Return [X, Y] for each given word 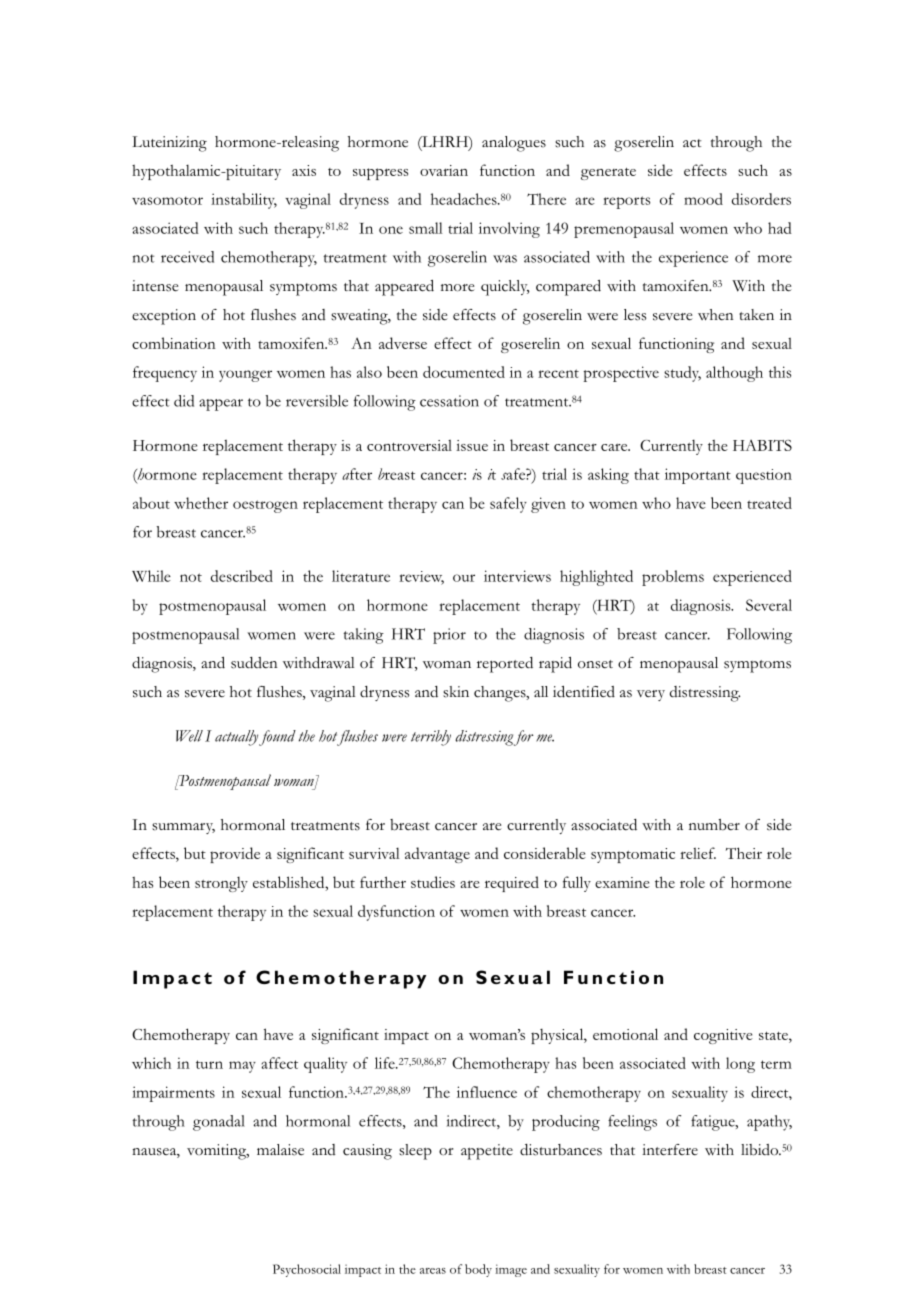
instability [244, 201]
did [184, 401]
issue [472, 445]
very [651, 695]
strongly [221, 884]
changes [501, 694]
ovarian [444, 170]
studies [433, 882]
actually [236, 738]
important [698, 476]
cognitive [723, 1036]
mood [703, 199]
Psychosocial [307, 1270]
